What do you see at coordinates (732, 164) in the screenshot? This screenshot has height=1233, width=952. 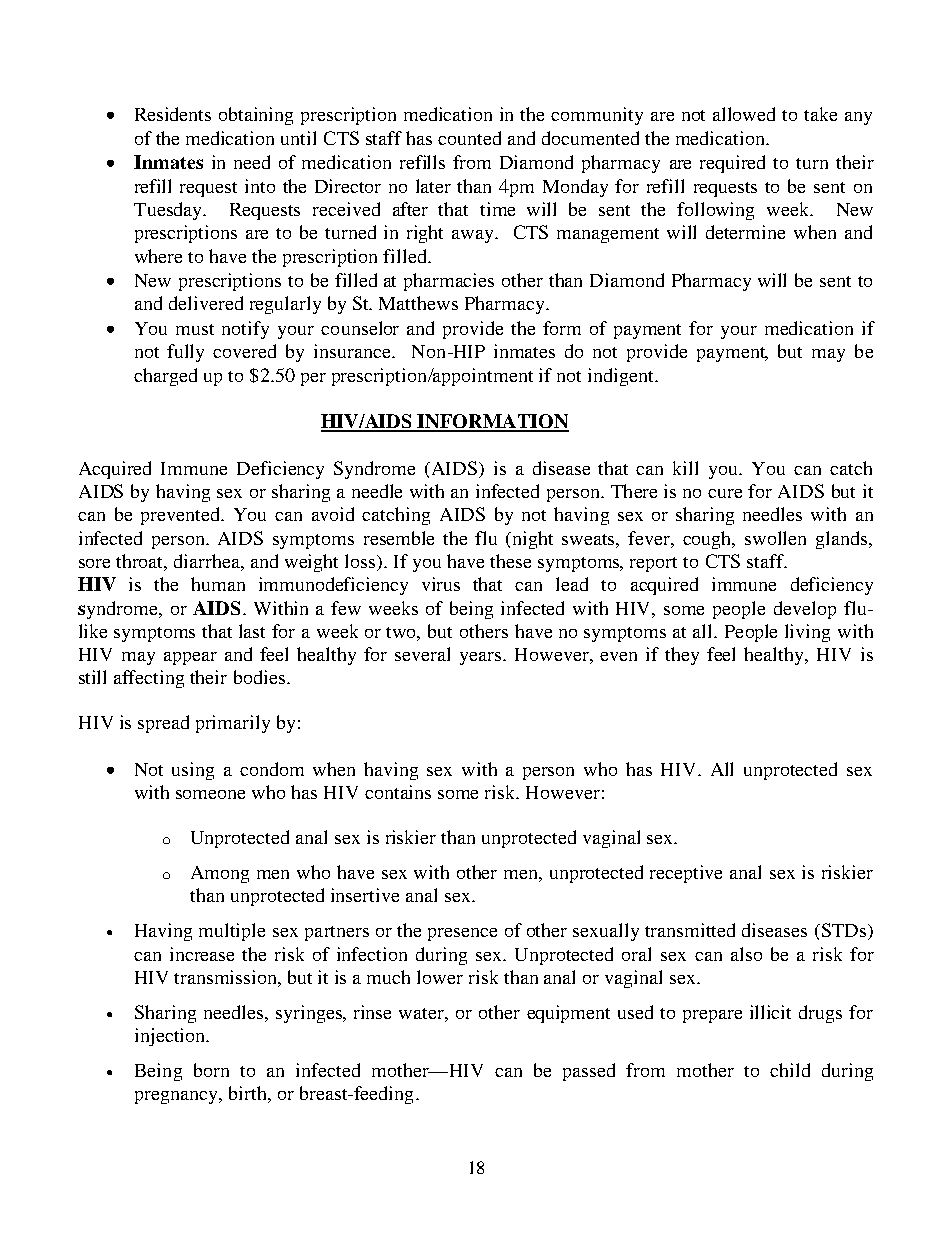 I see `required` at bounding box center [732, 164].
